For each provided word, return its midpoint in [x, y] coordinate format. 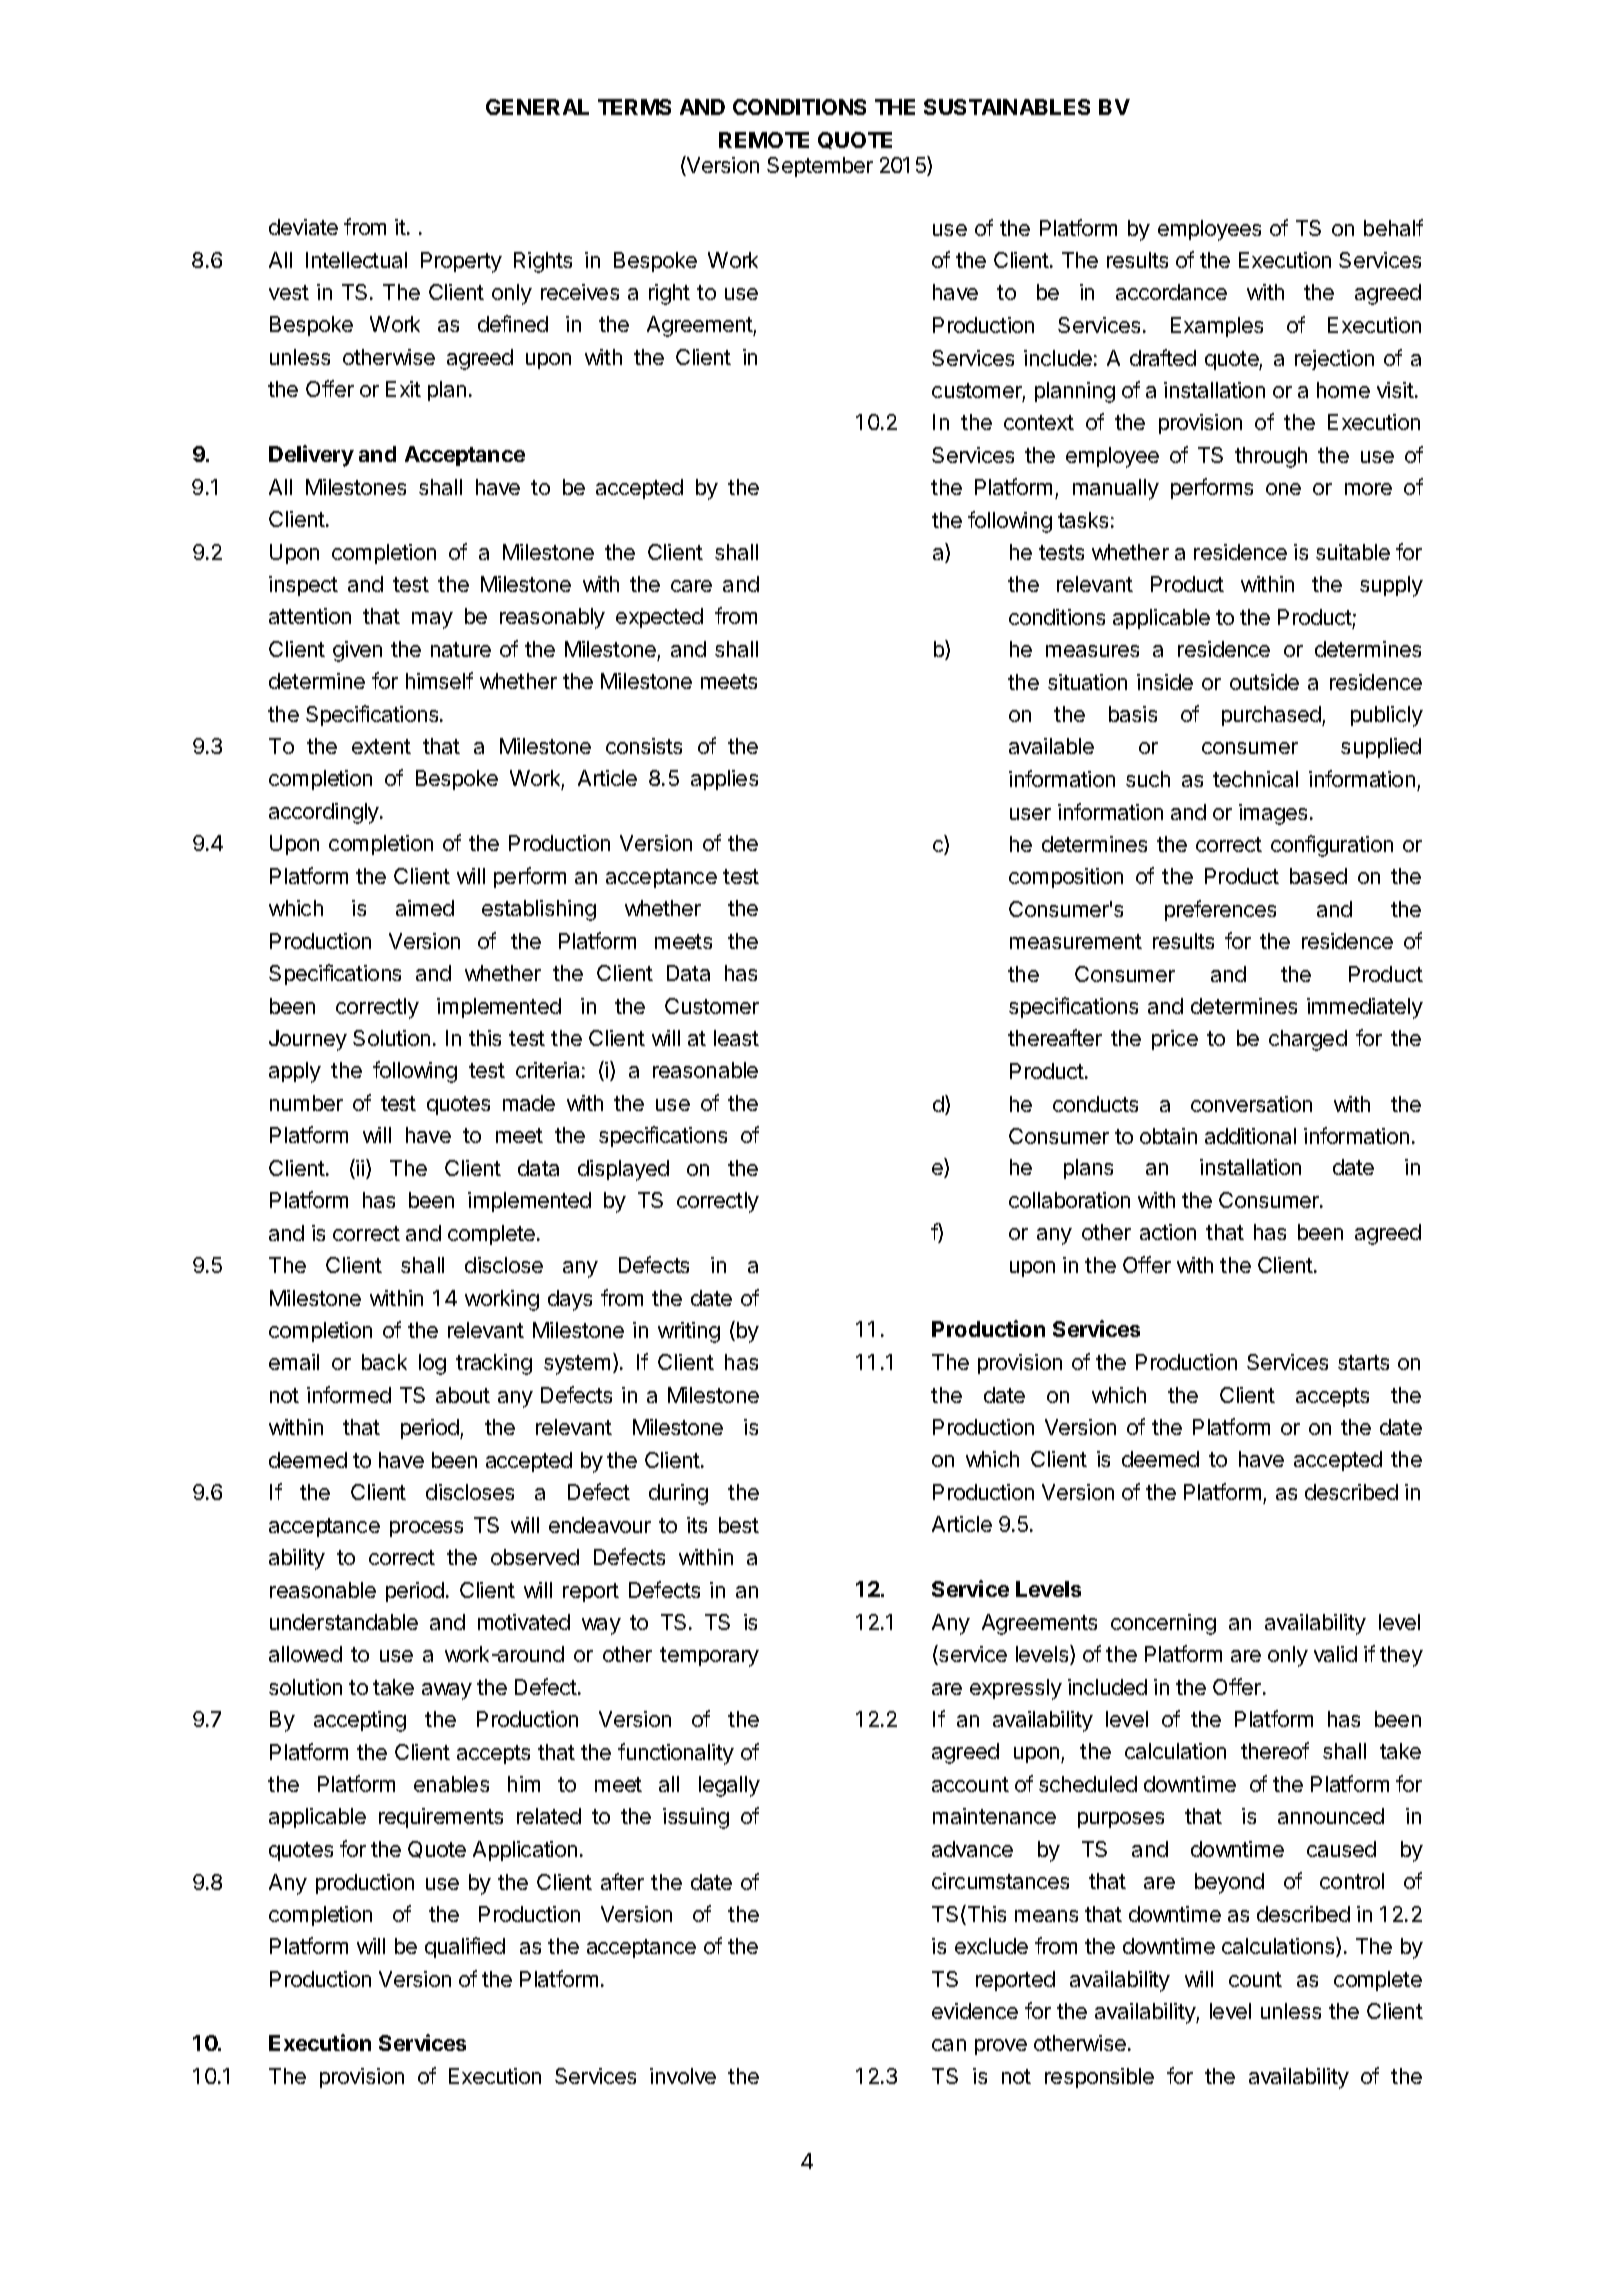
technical [1255, 779]
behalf [1393, 227]
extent [381, 746]
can [949, 2045]
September [820, 167]
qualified [465, 1947]
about [463, 1395]
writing [689, 1332]
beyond [1229, 1883]
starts [1363, 1362]
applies [724, 780]
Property [461, 262]
